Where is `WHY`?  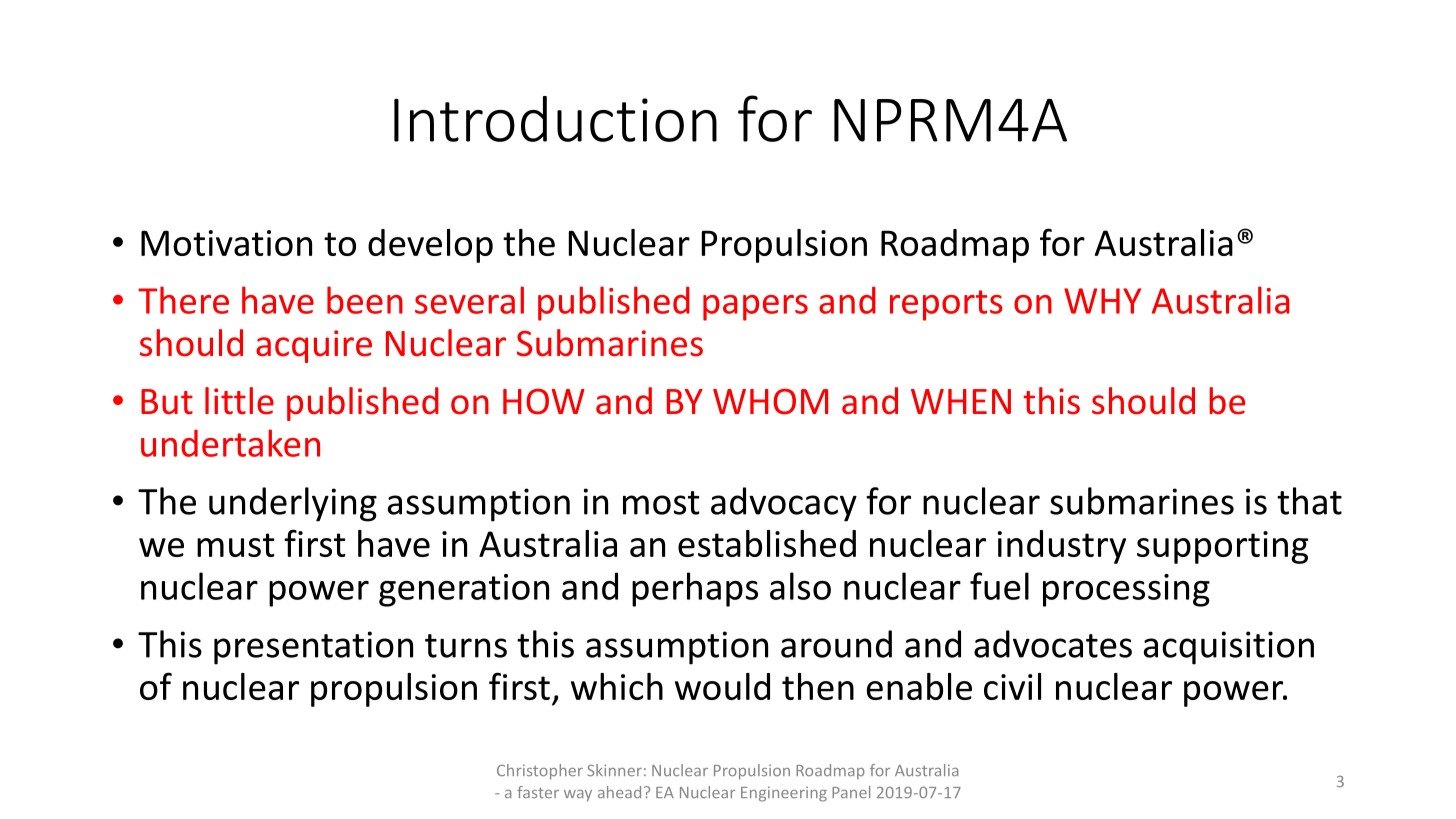 WHY is located at coordinates (1102, 301).
